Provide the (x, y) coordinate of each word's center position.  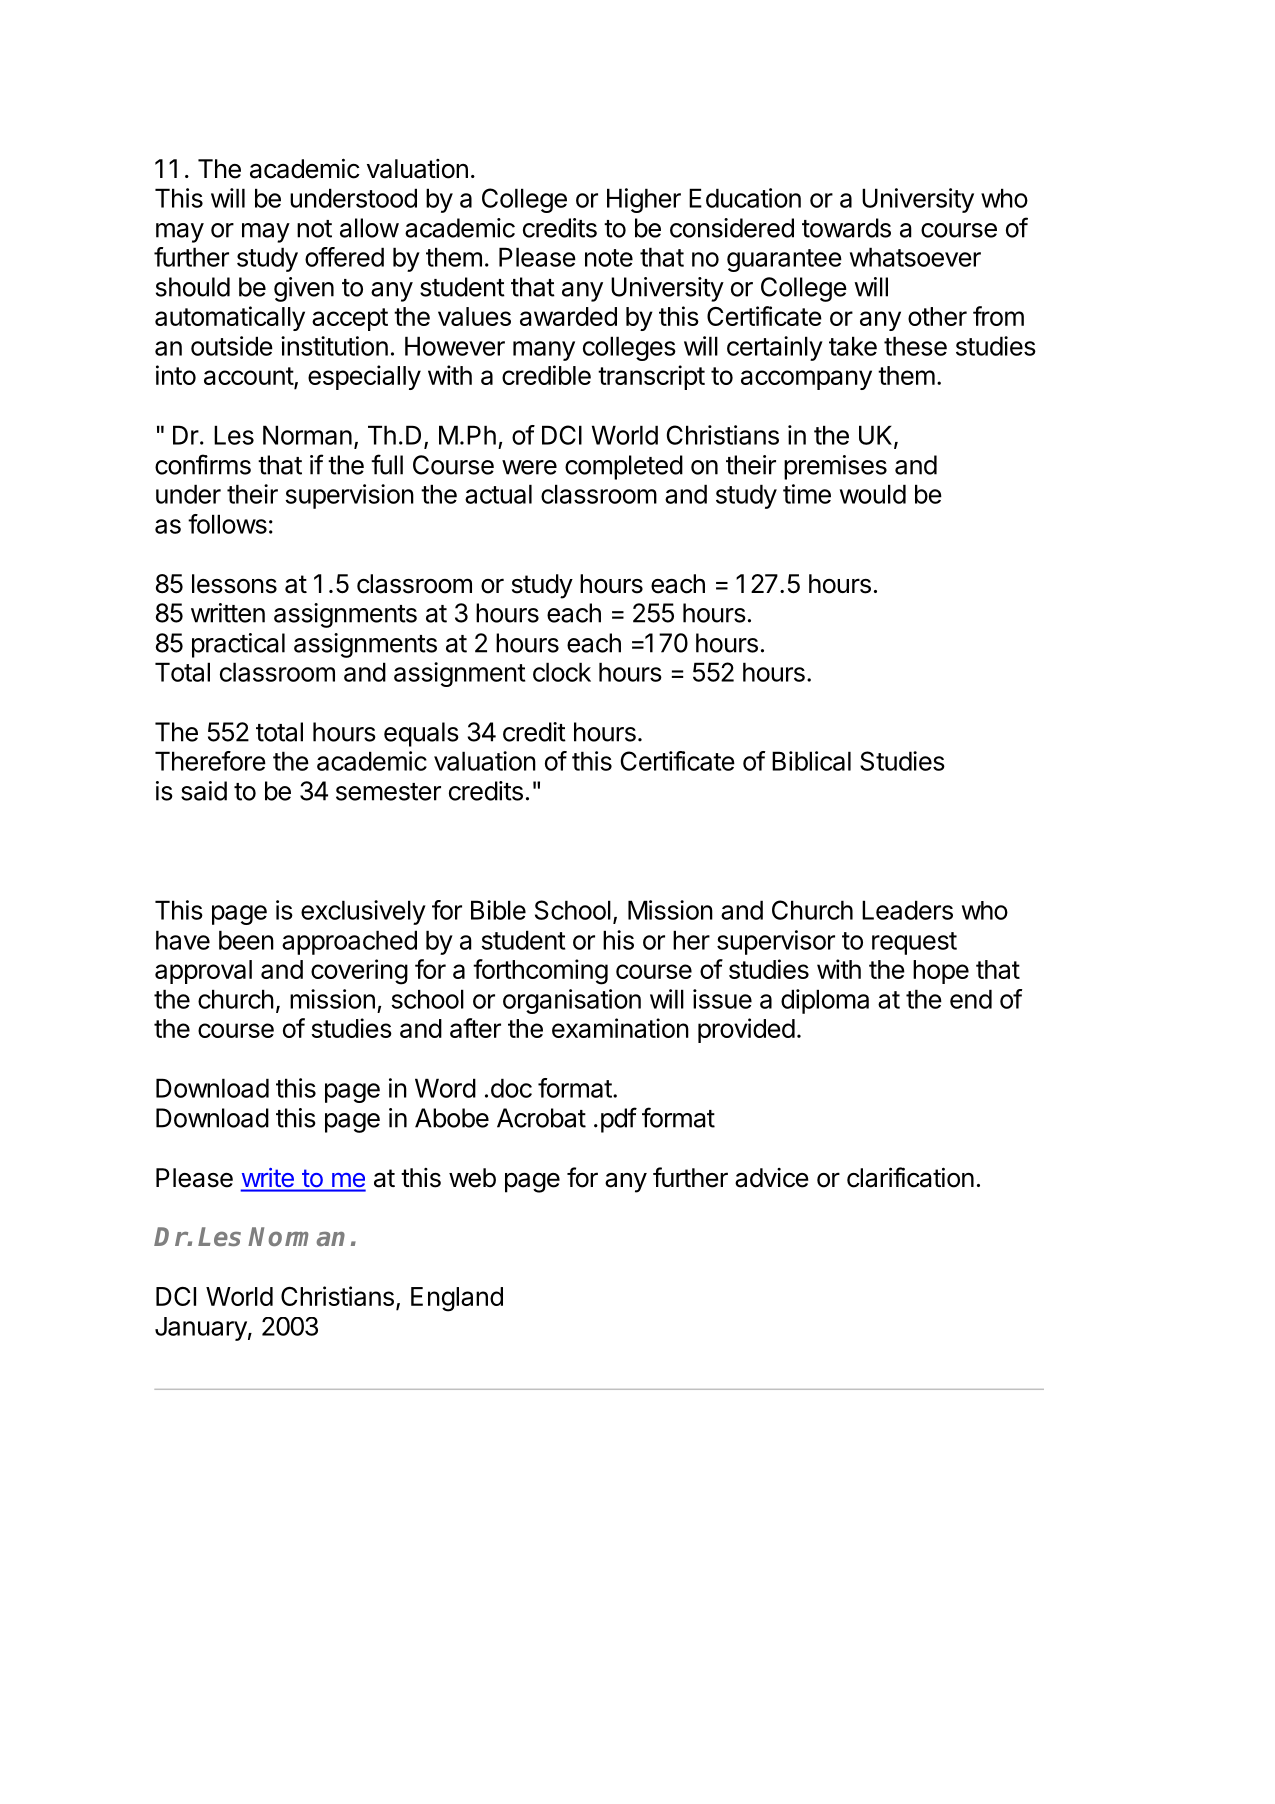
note (609, 258)
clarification (910, 1177)
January (201, 1329)
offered (344, 257)
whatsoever (915, 257)
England (457, 1299)
